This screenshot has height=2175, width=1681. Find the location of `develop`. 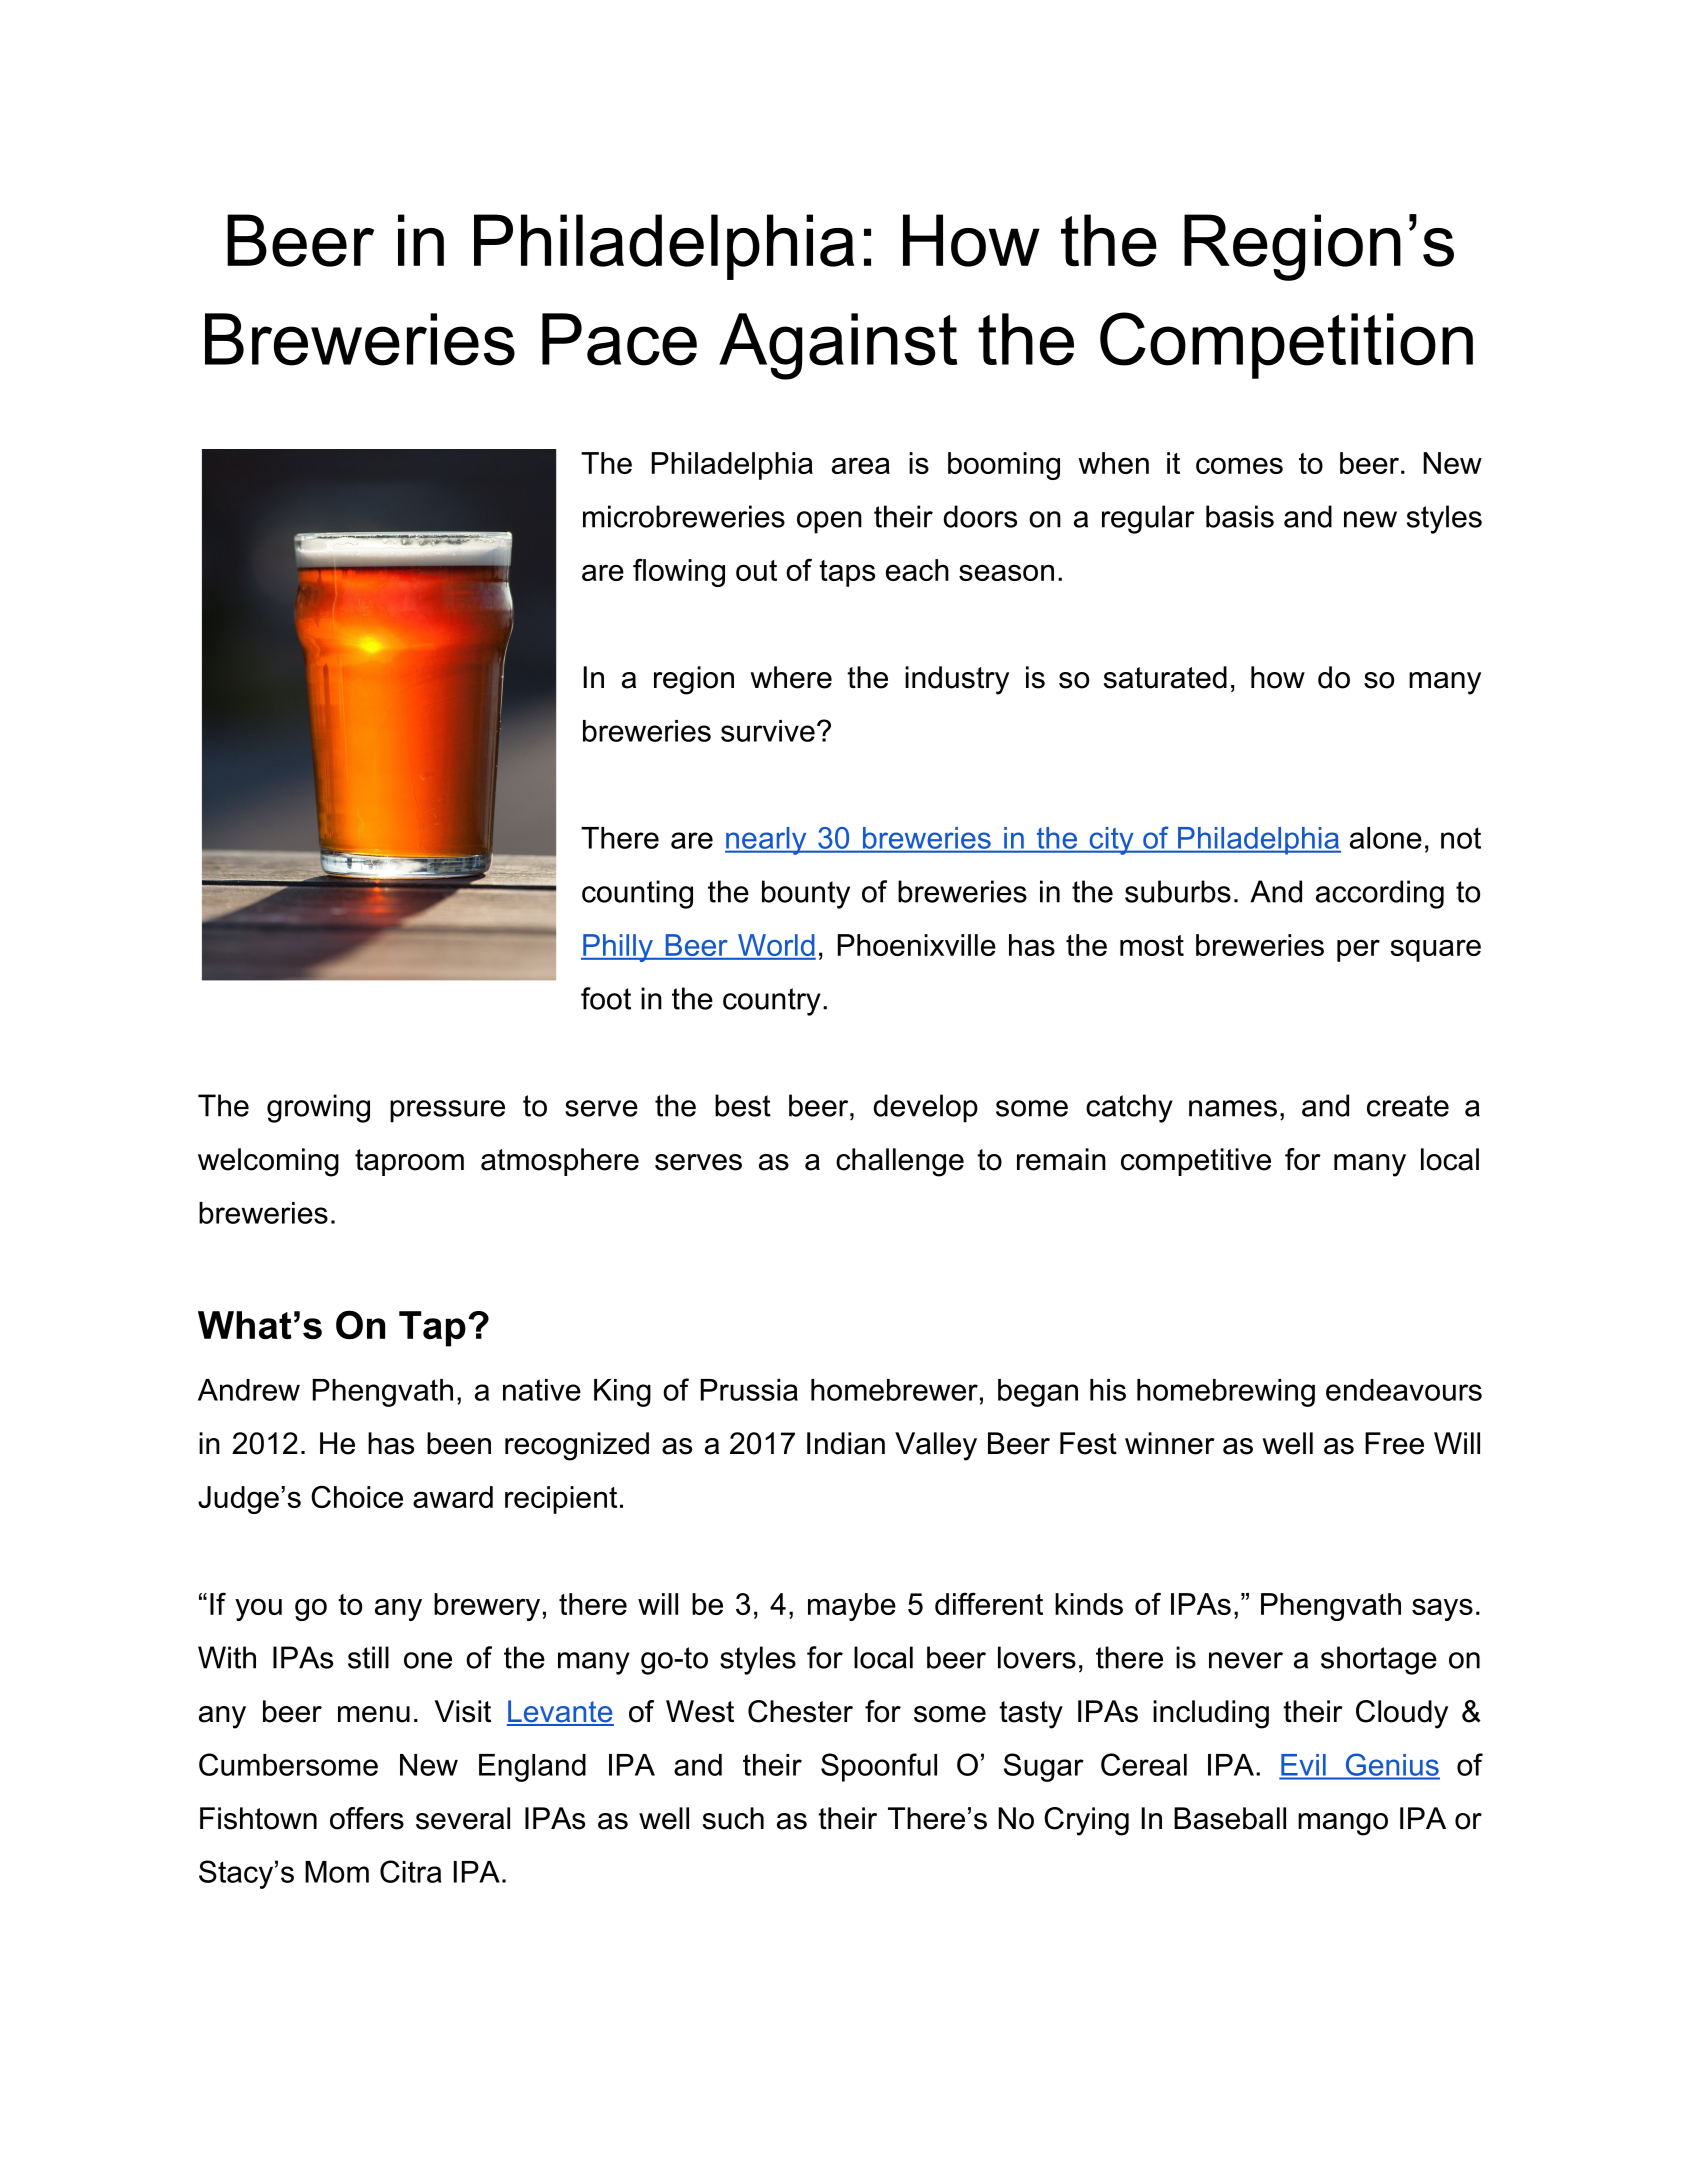

develop is located at coordinates (925, 1108).
